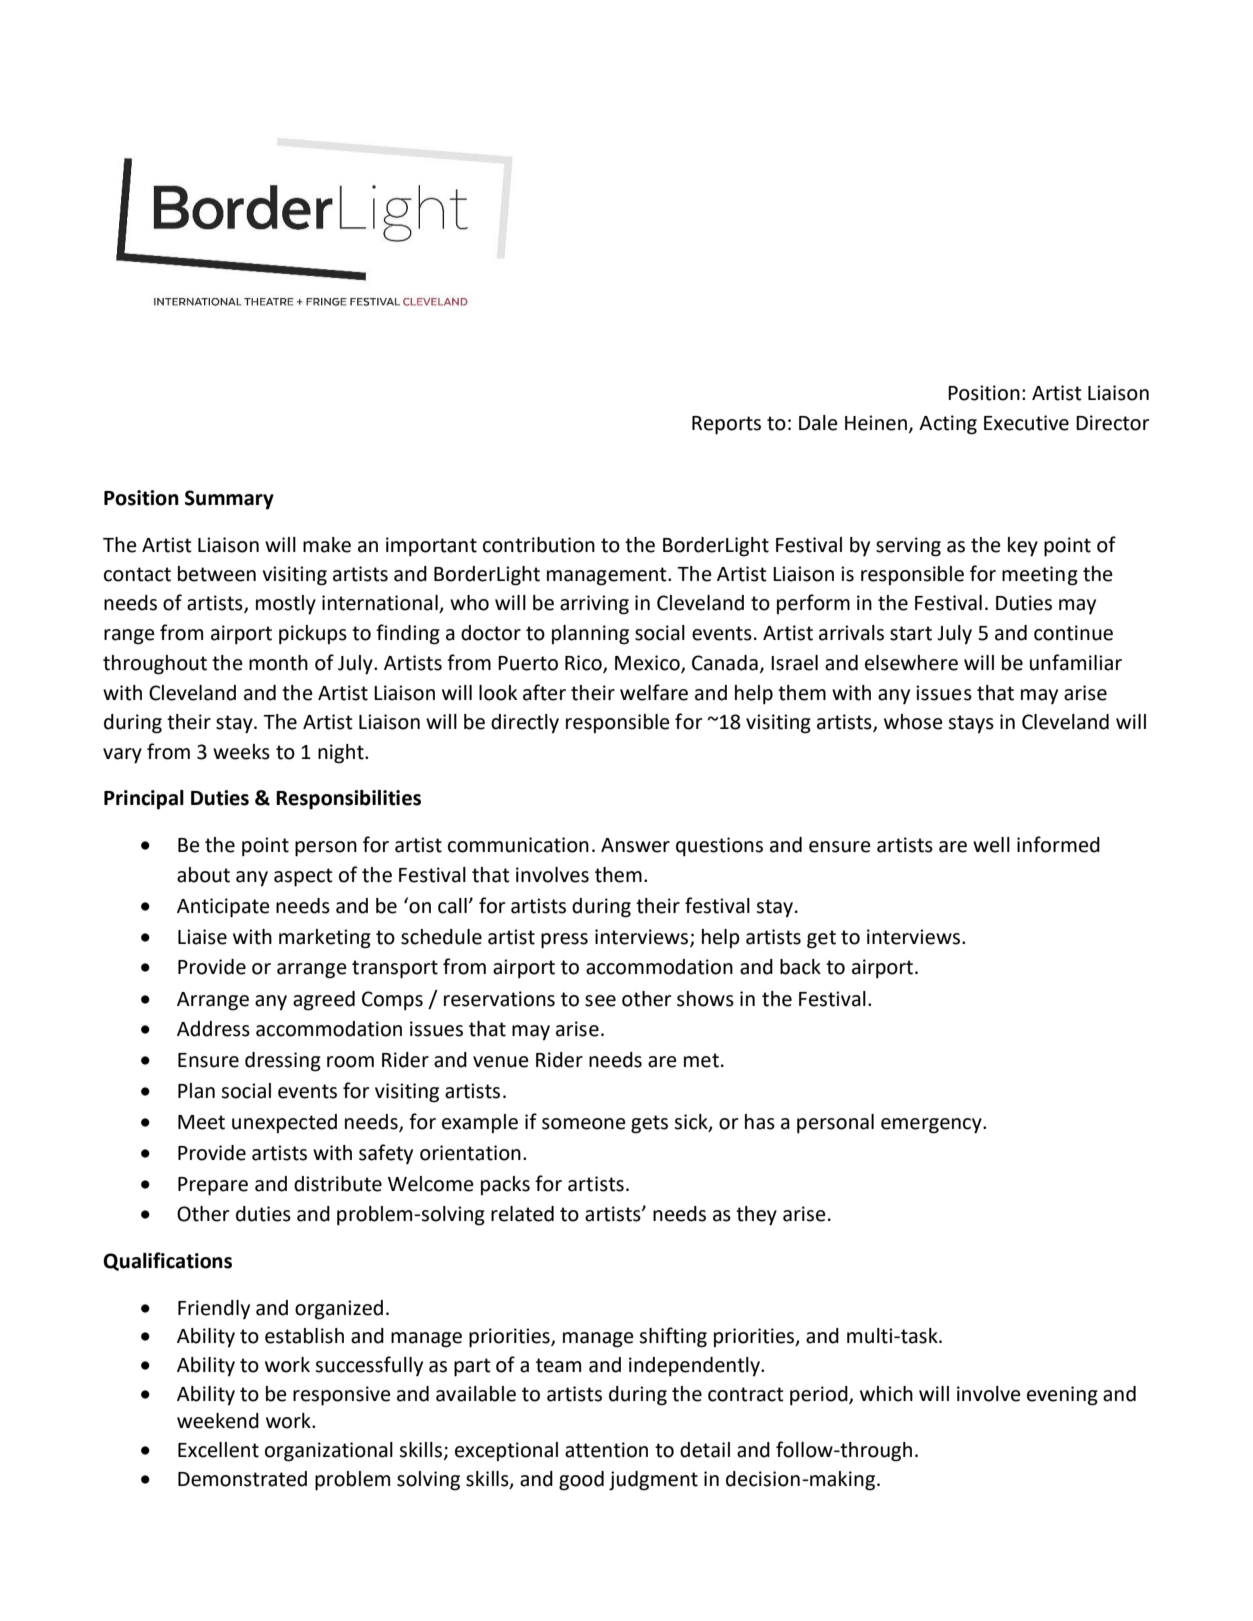 The height and width of the page is (1621, 1253). I want to click on dressing, so click(283, 1062).
